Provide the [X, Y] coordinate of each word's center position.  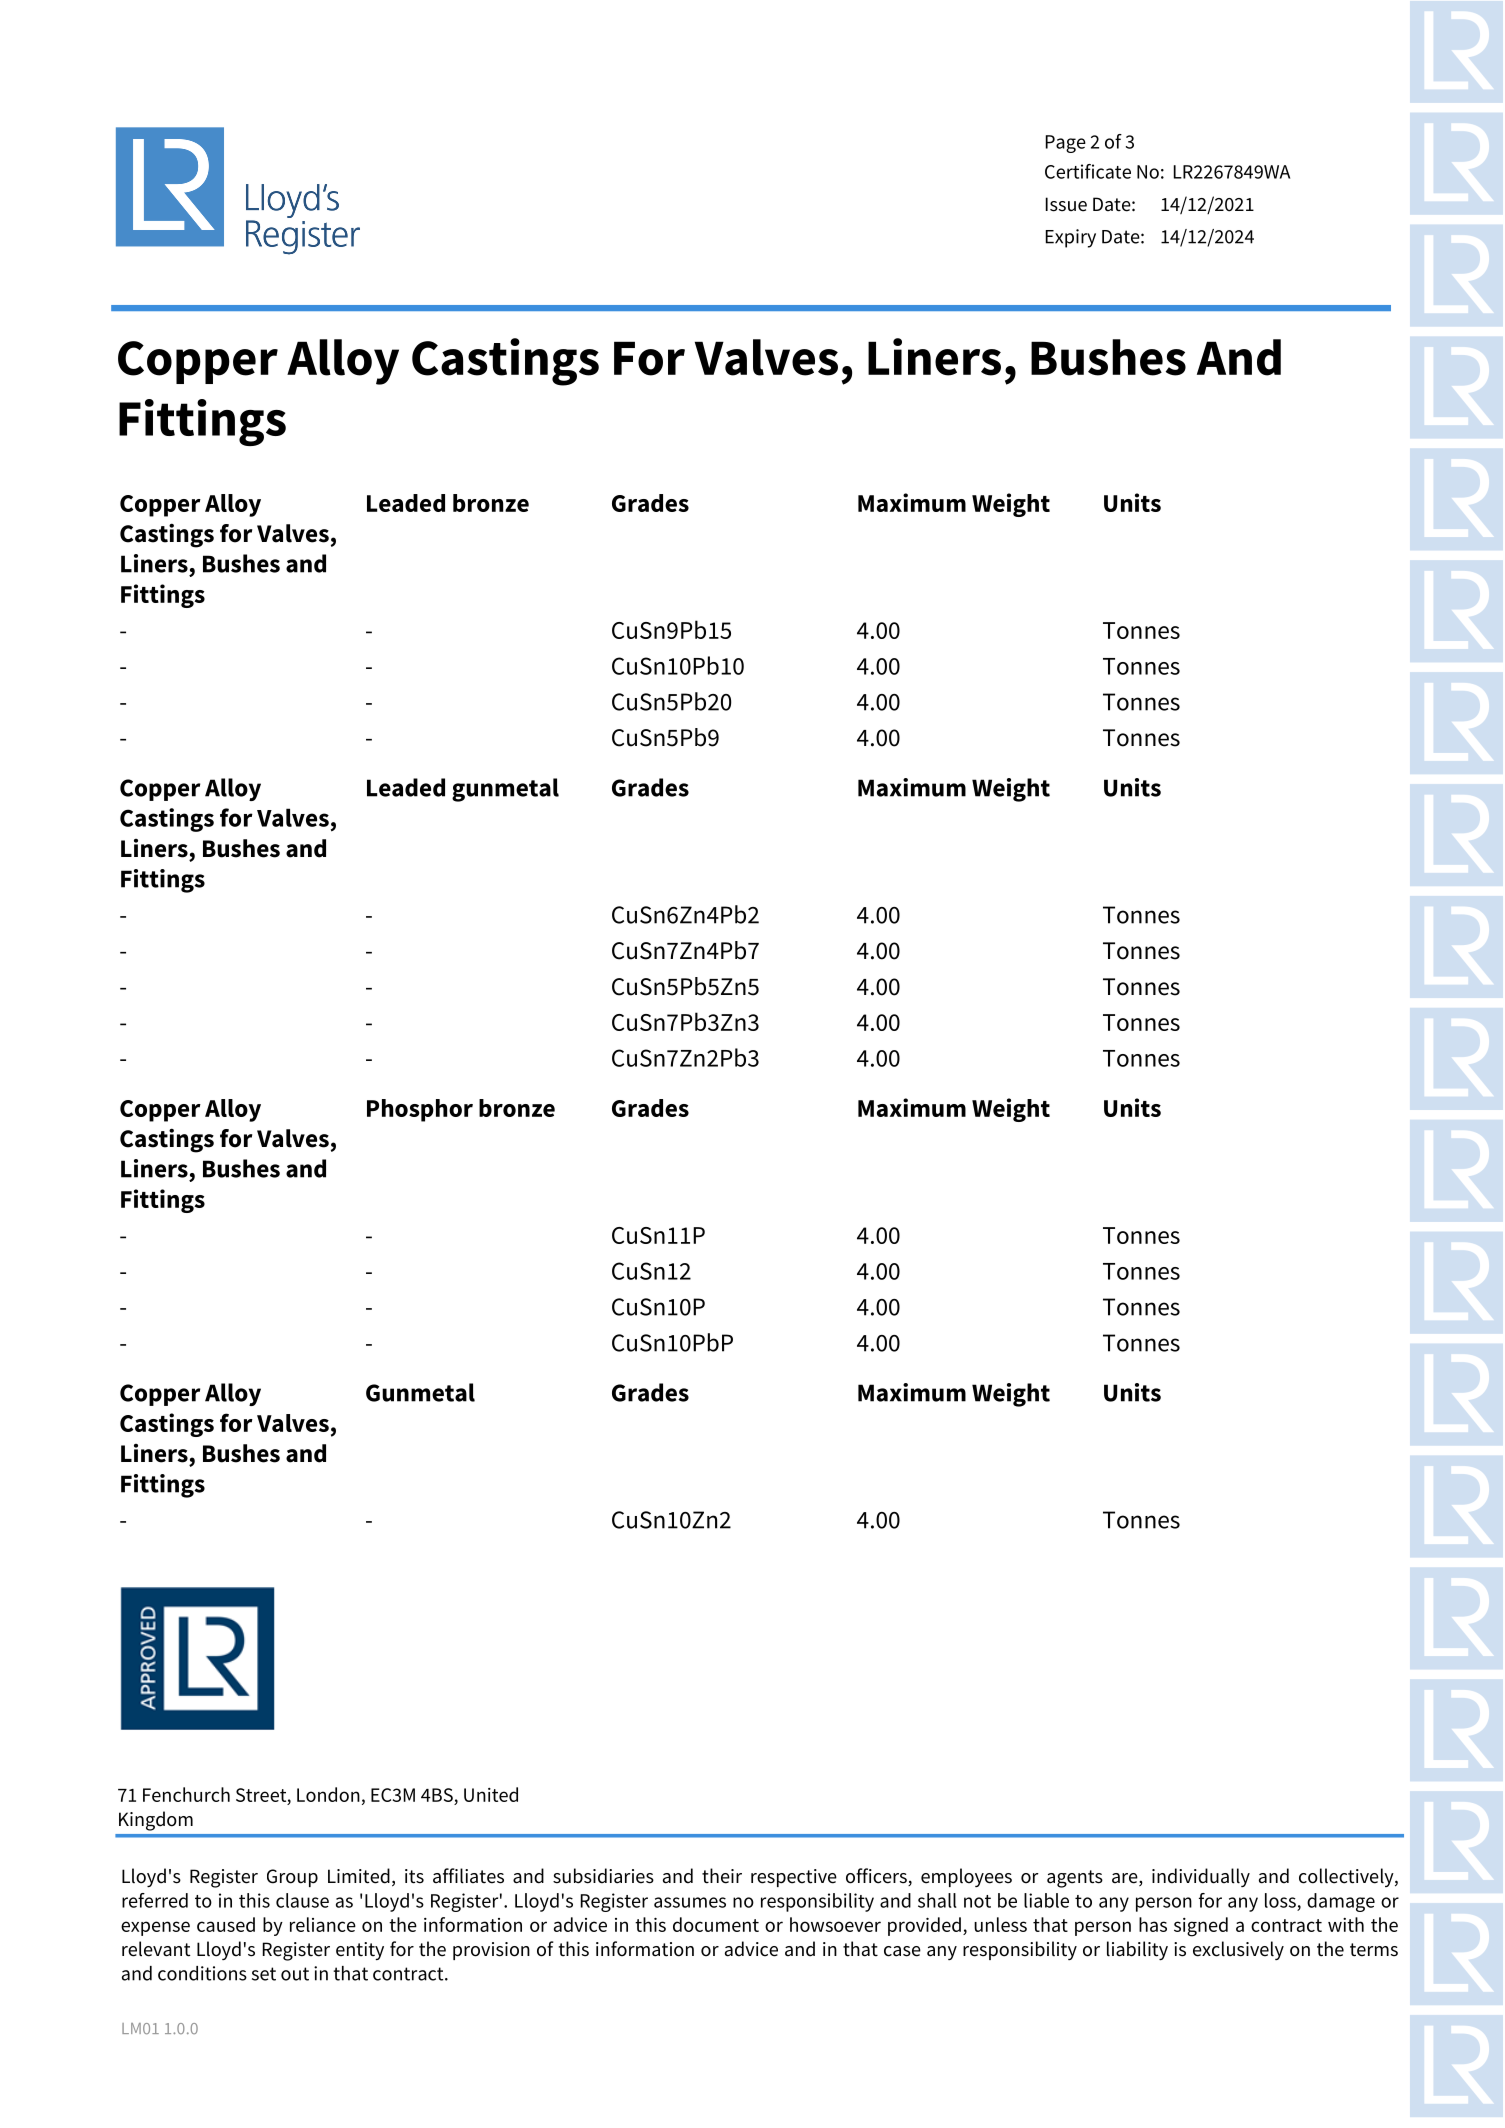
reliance [323, 1924]
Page [1066, 144]
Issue [1066, 204]
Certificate [1088, 171]
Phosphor [420, 1110]
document [716, 1924]
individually [1201, 1877]
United [491, 1794]
